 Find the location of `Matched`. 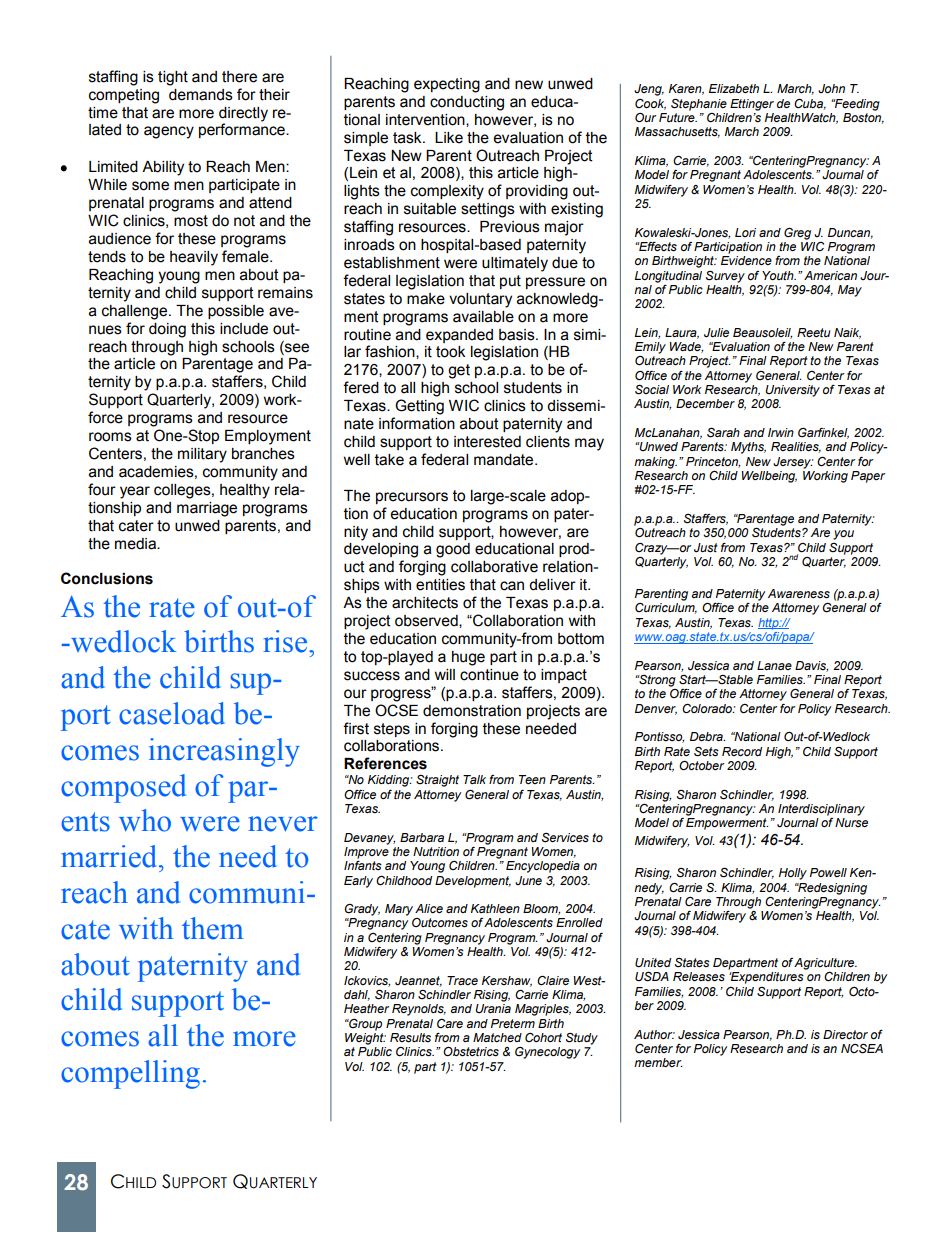

Matched is located at coordinates (497, 1037).
